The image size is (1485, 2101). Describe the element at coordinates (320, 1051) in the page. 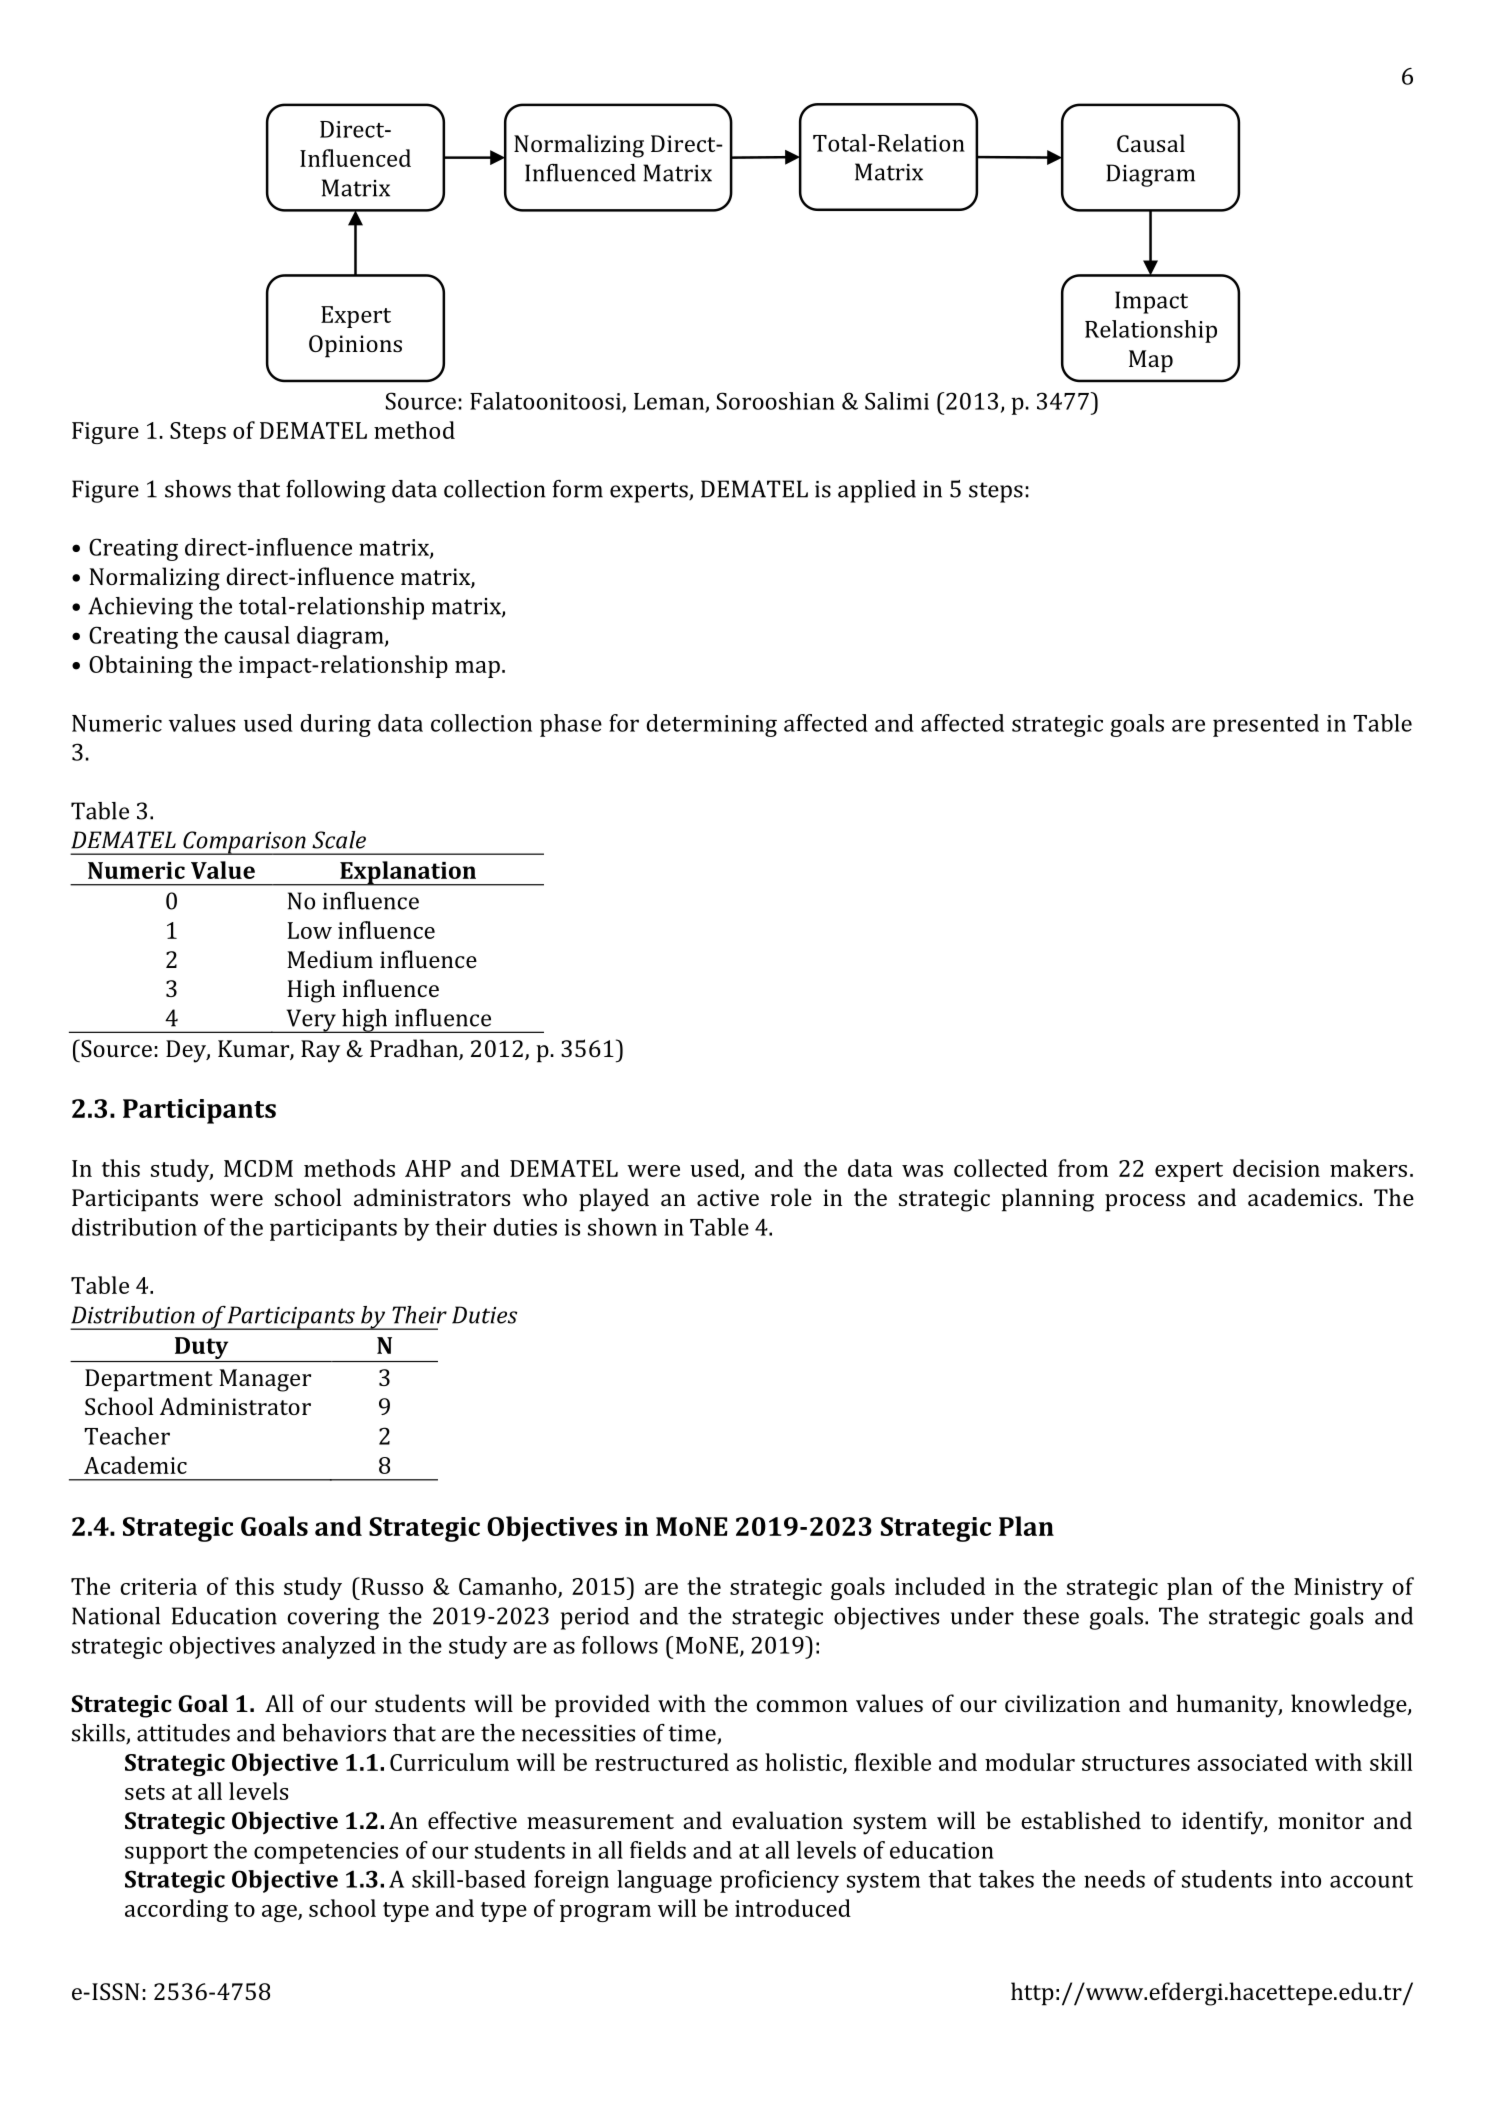

I see `Ray` at that location.
